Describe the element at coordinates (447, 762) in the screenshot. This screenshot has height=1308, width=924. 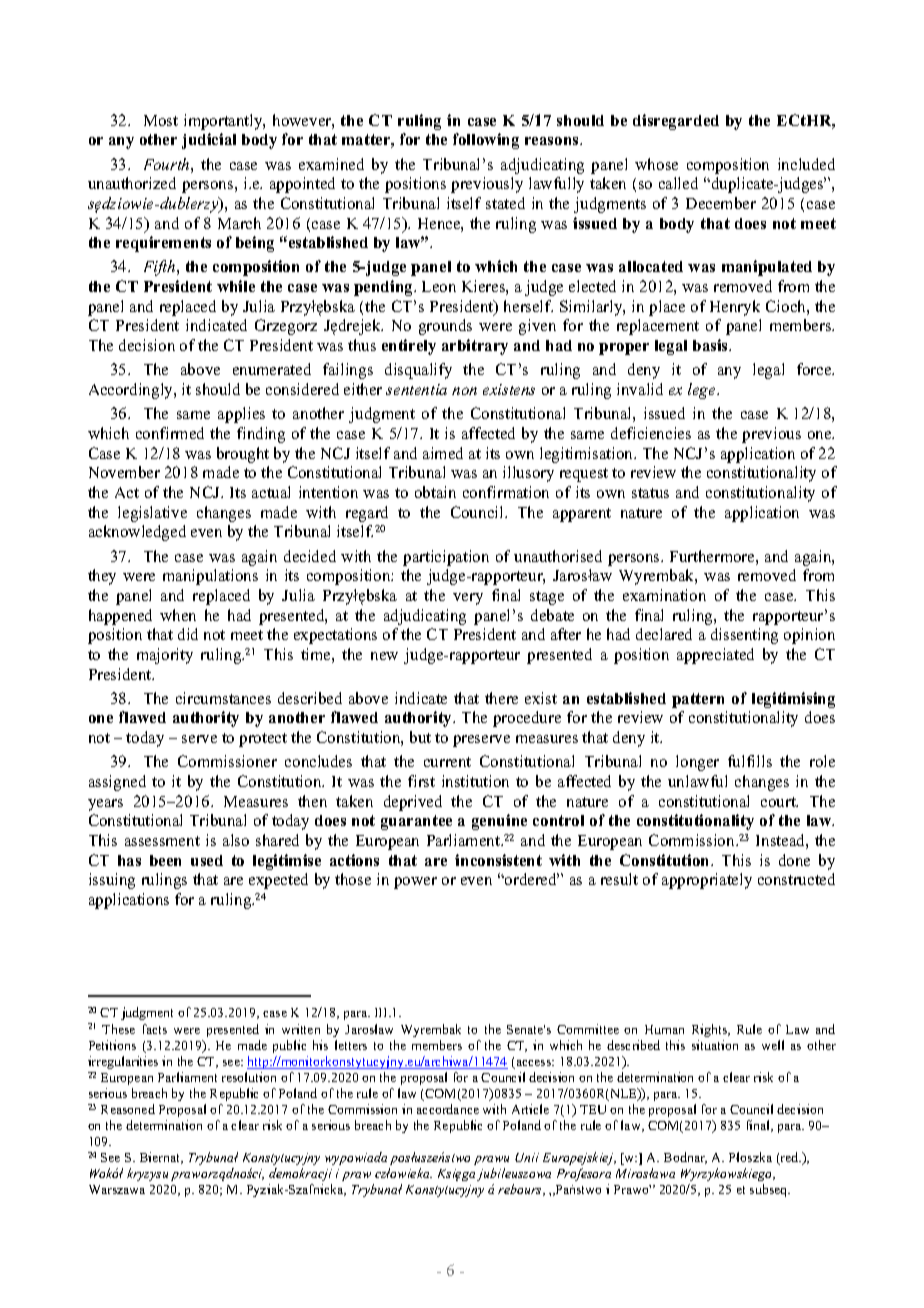
I see `current` at that location.
